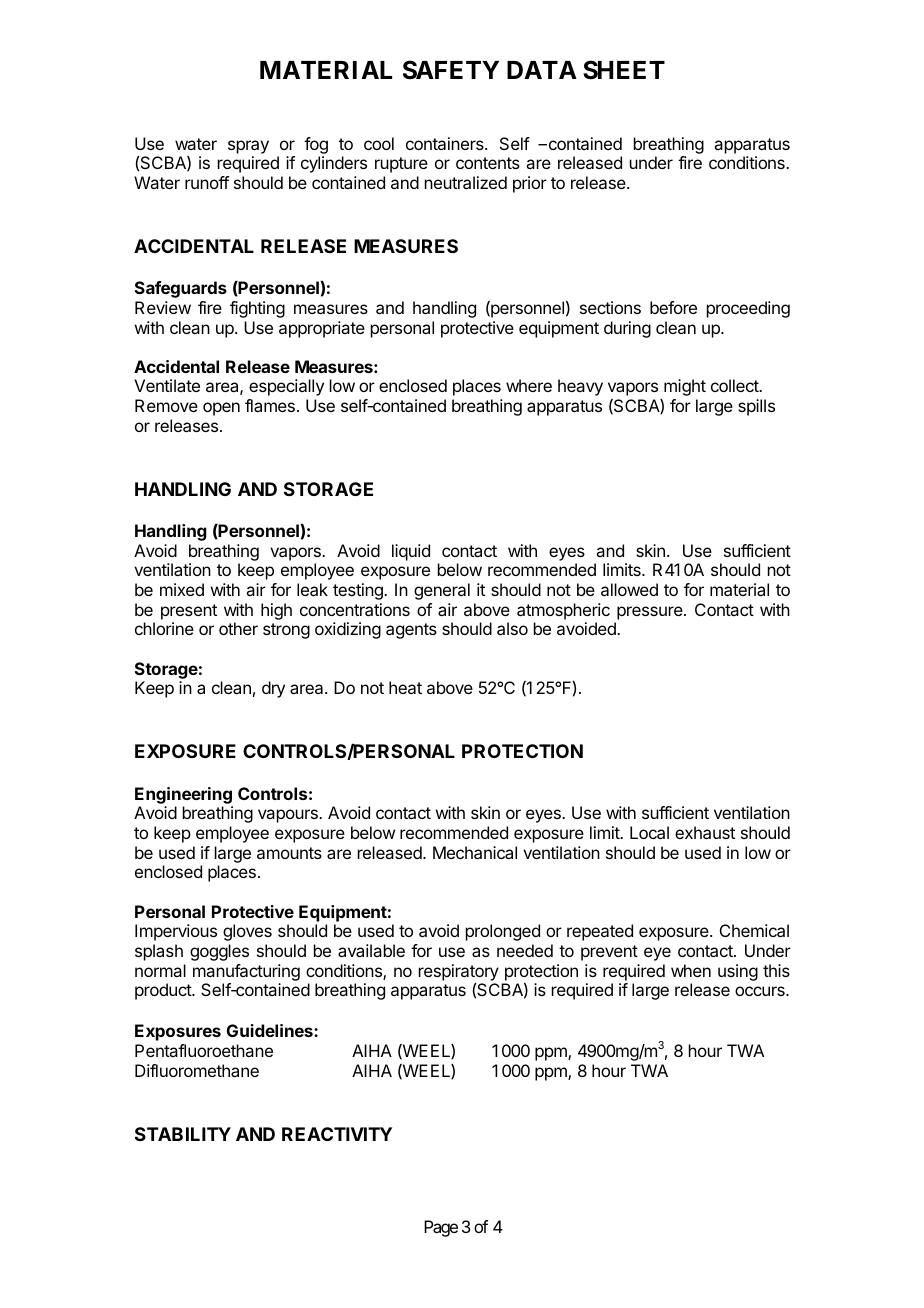  What do you see at coordinates (441, 1228) in the image?
I see `Page` at bounding box center [441, 1228].
